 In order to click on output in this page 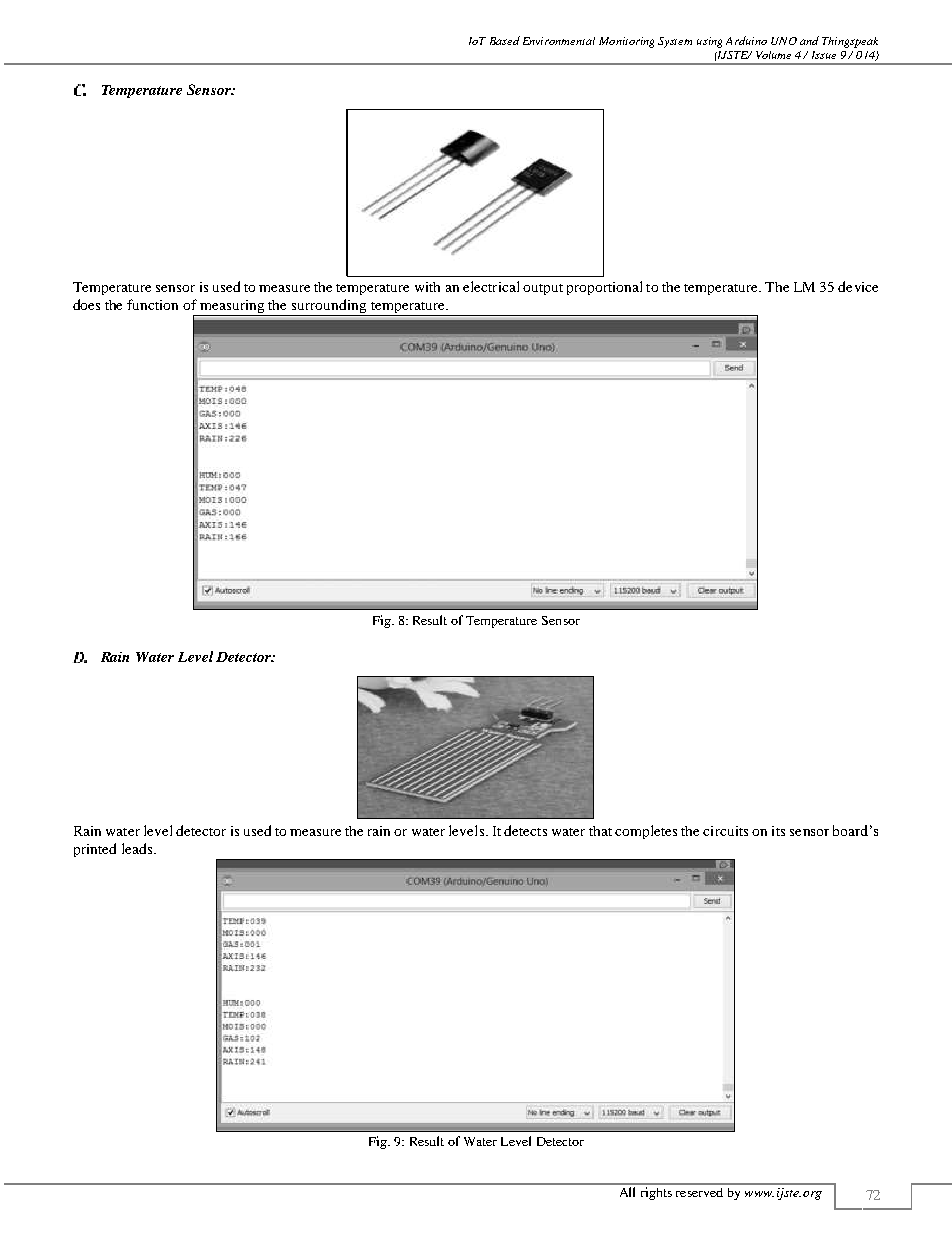, I will do `click(543, 289)`.
